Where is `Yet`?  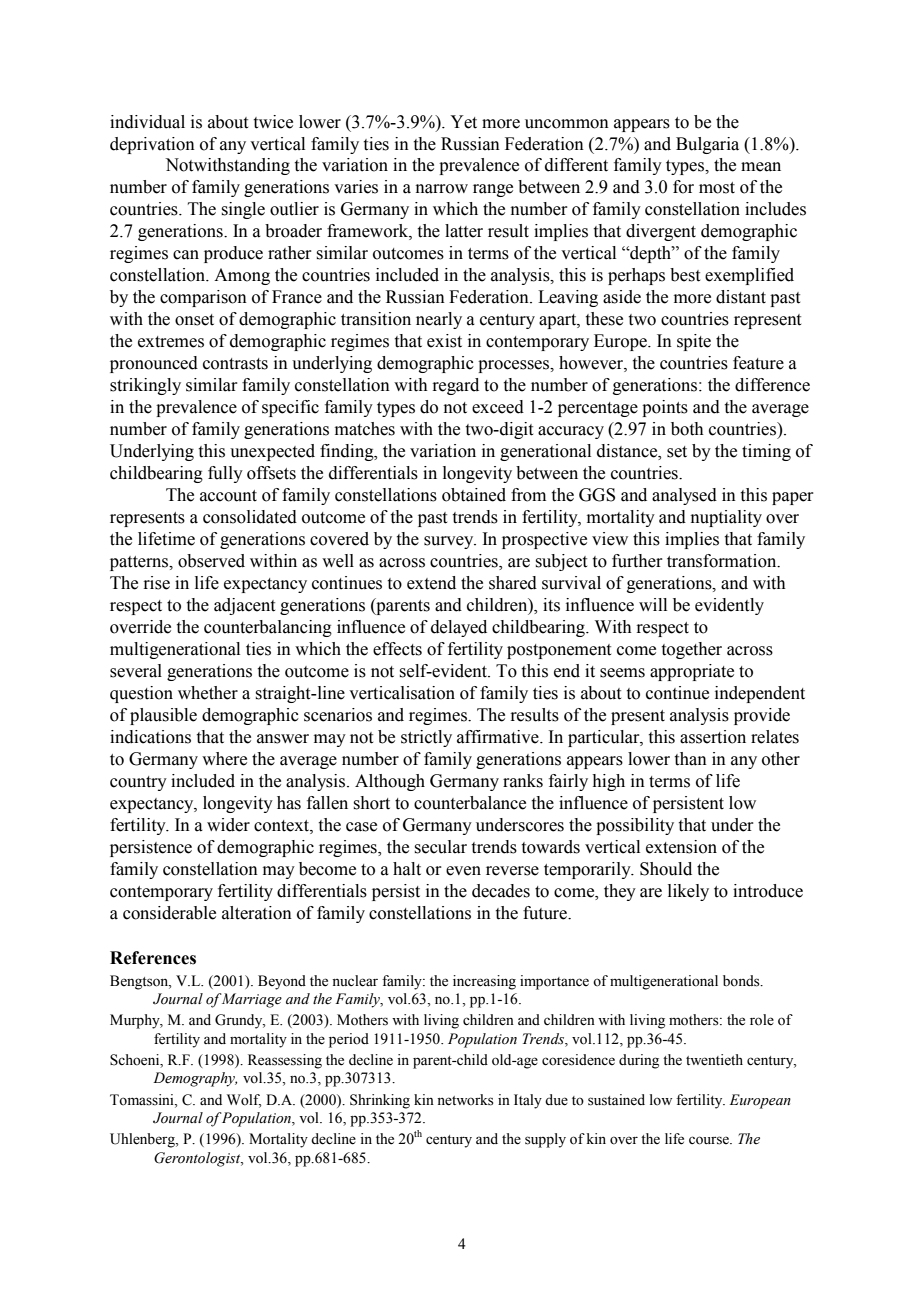
Yet is located at coordinates (463, 122).
